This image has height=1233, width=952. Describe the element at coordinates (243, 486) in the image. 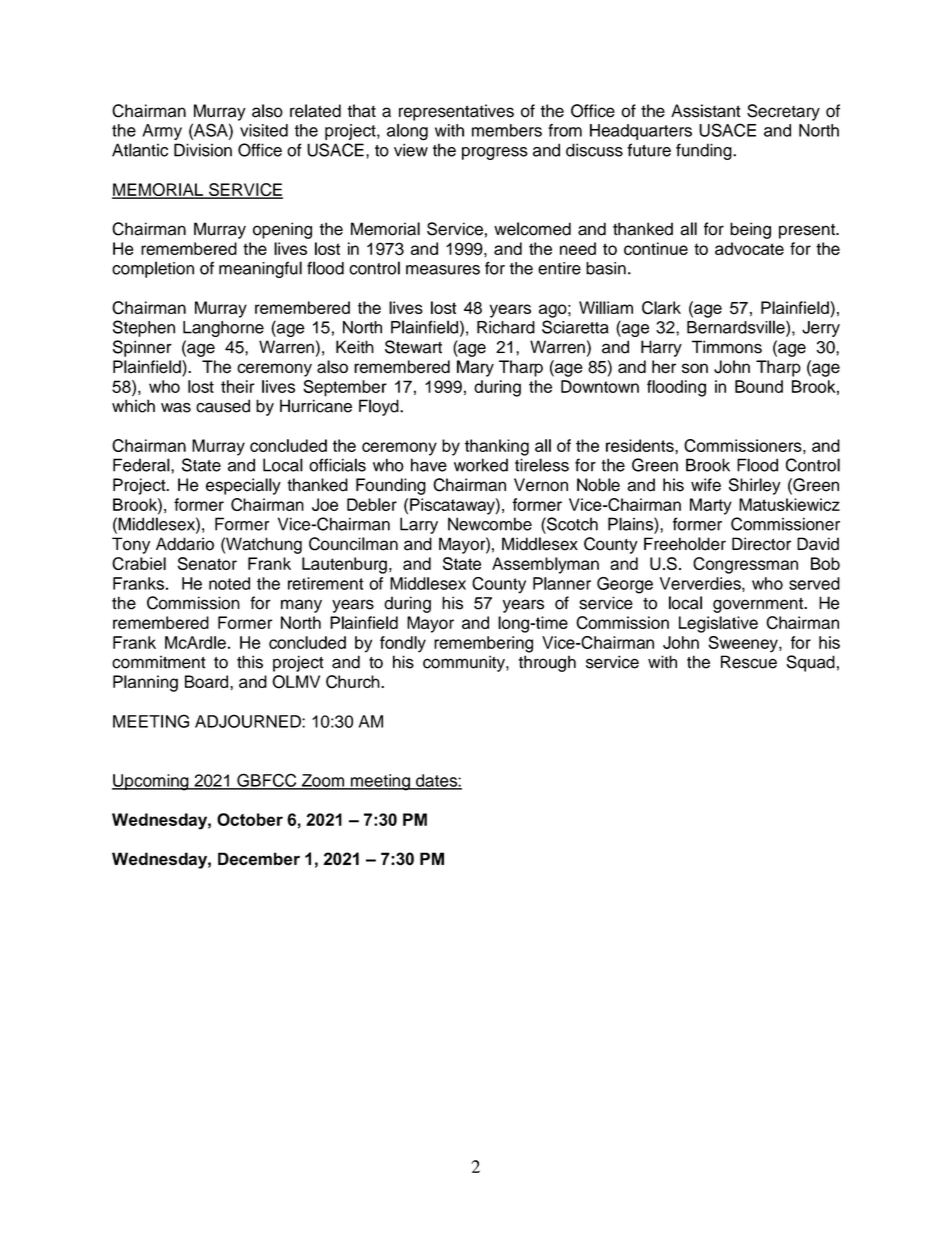

I see `especially` at that location.
